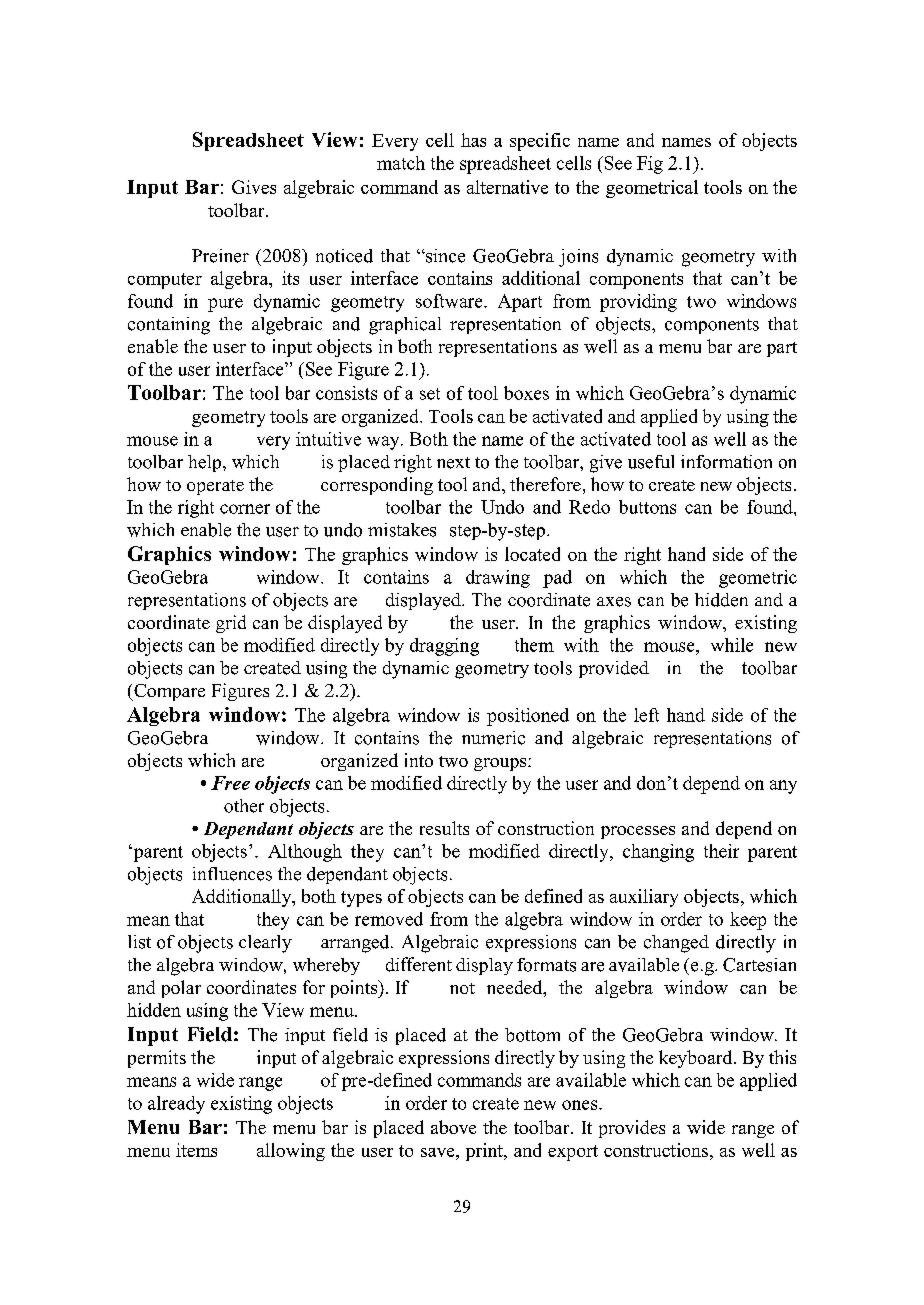  Describe the element at coordinates (344, 256) in the image. I see `noticed` at that location.
